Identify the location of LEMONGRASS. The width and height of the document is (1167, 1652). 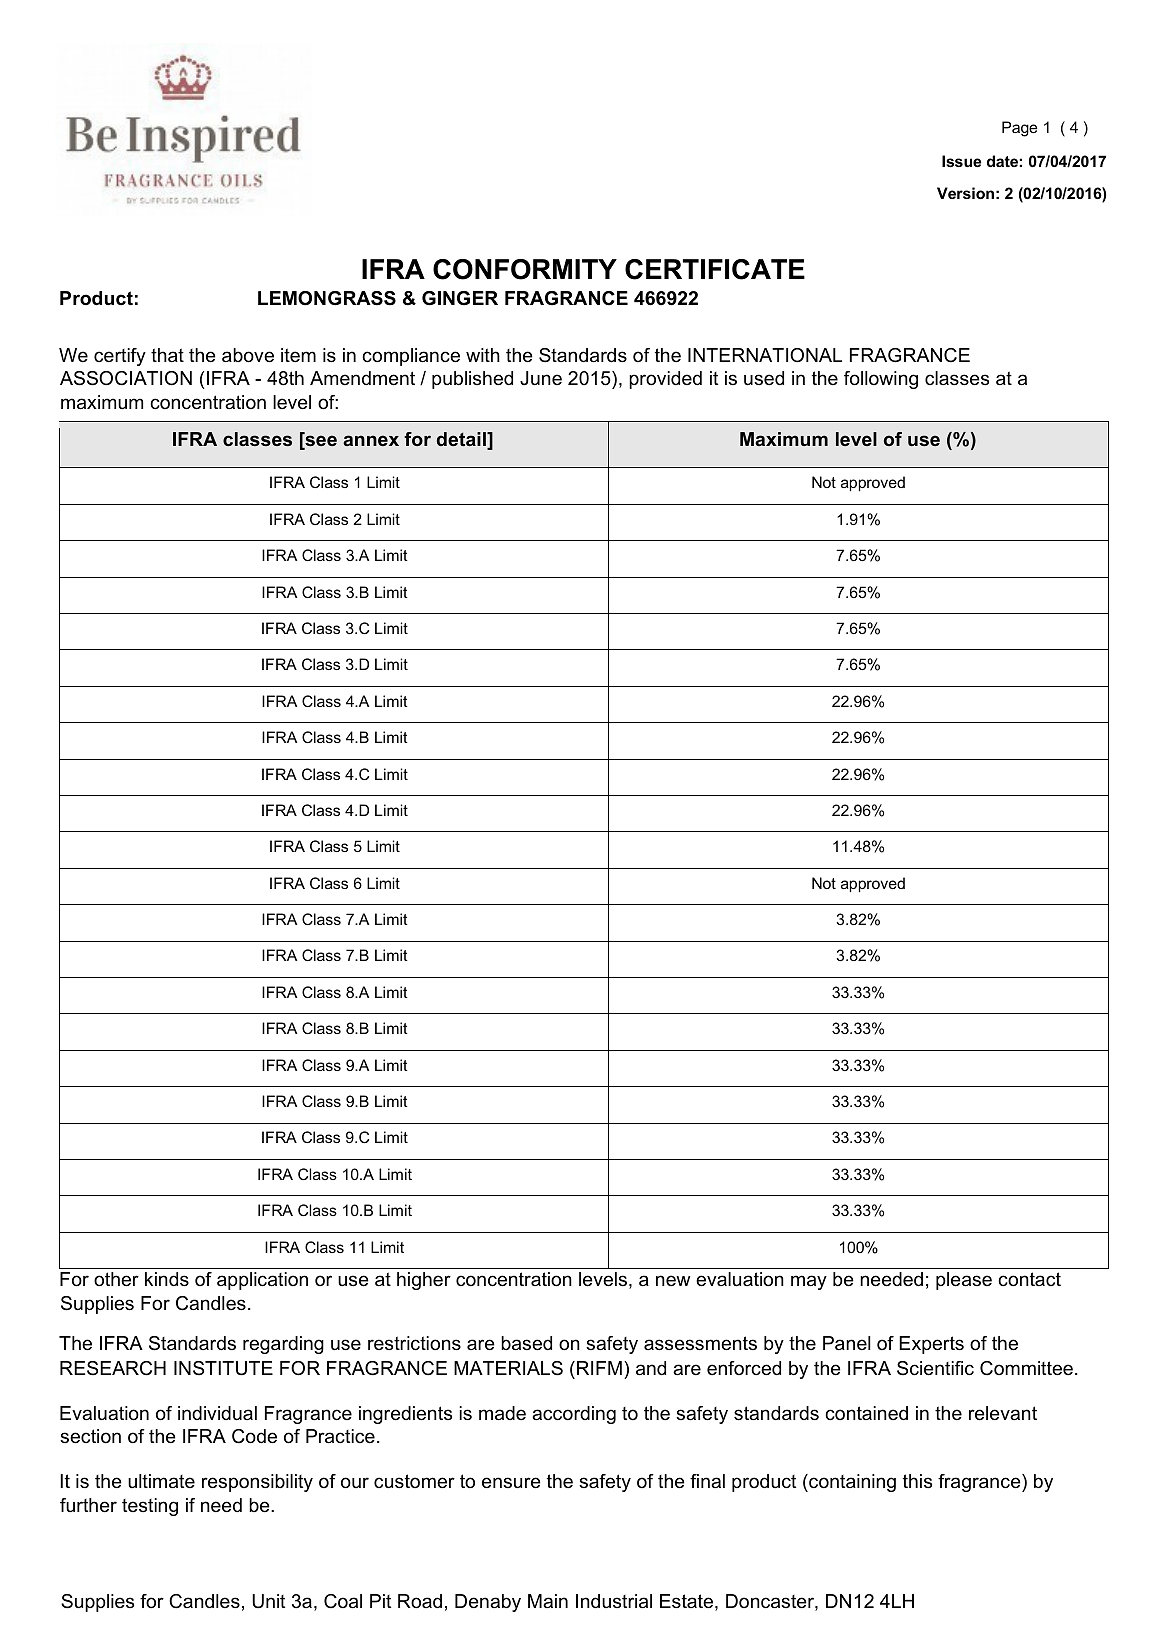
(327, 298).
